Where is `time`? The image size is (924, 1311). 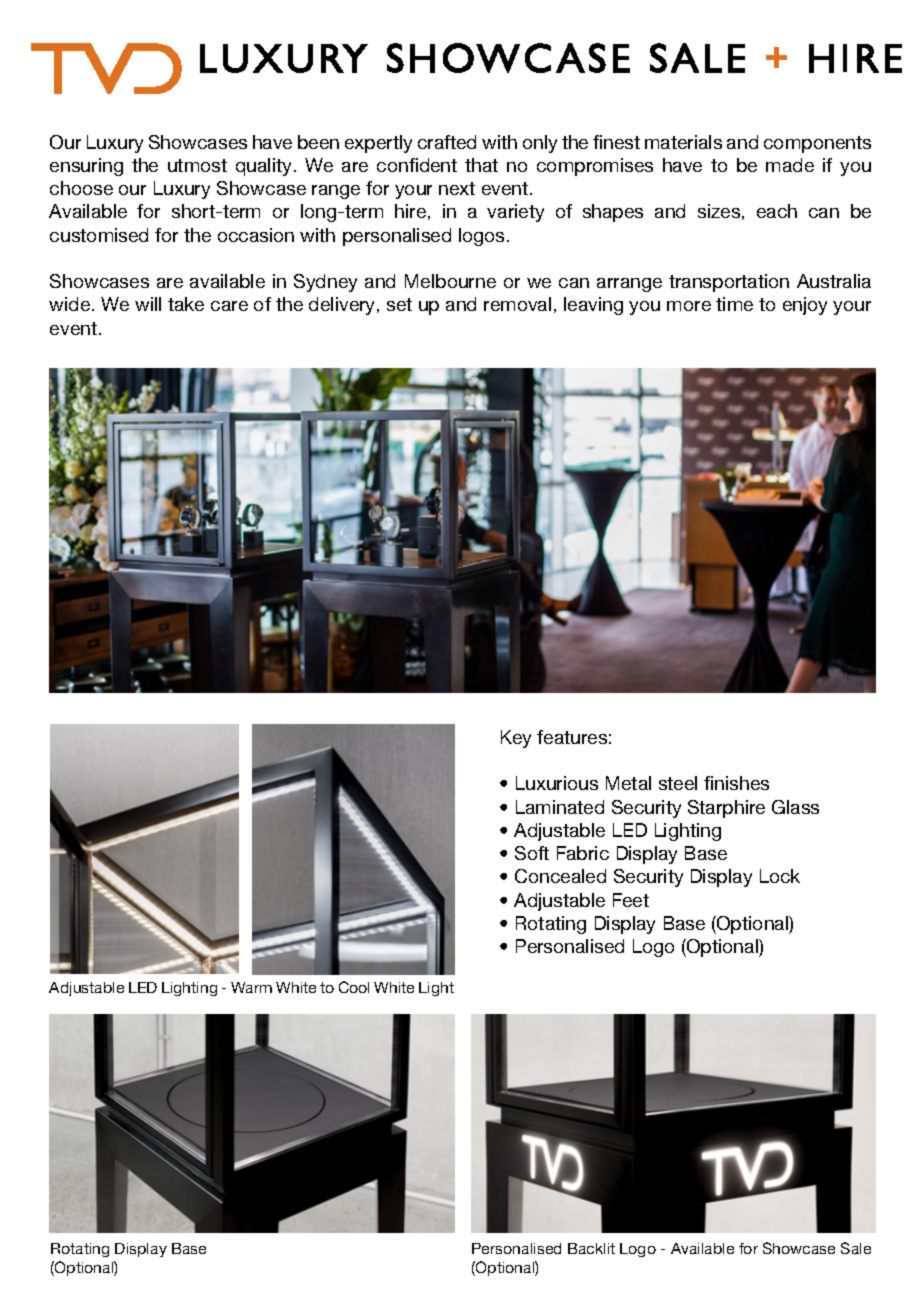 time is located at coordinates (734, 304).
